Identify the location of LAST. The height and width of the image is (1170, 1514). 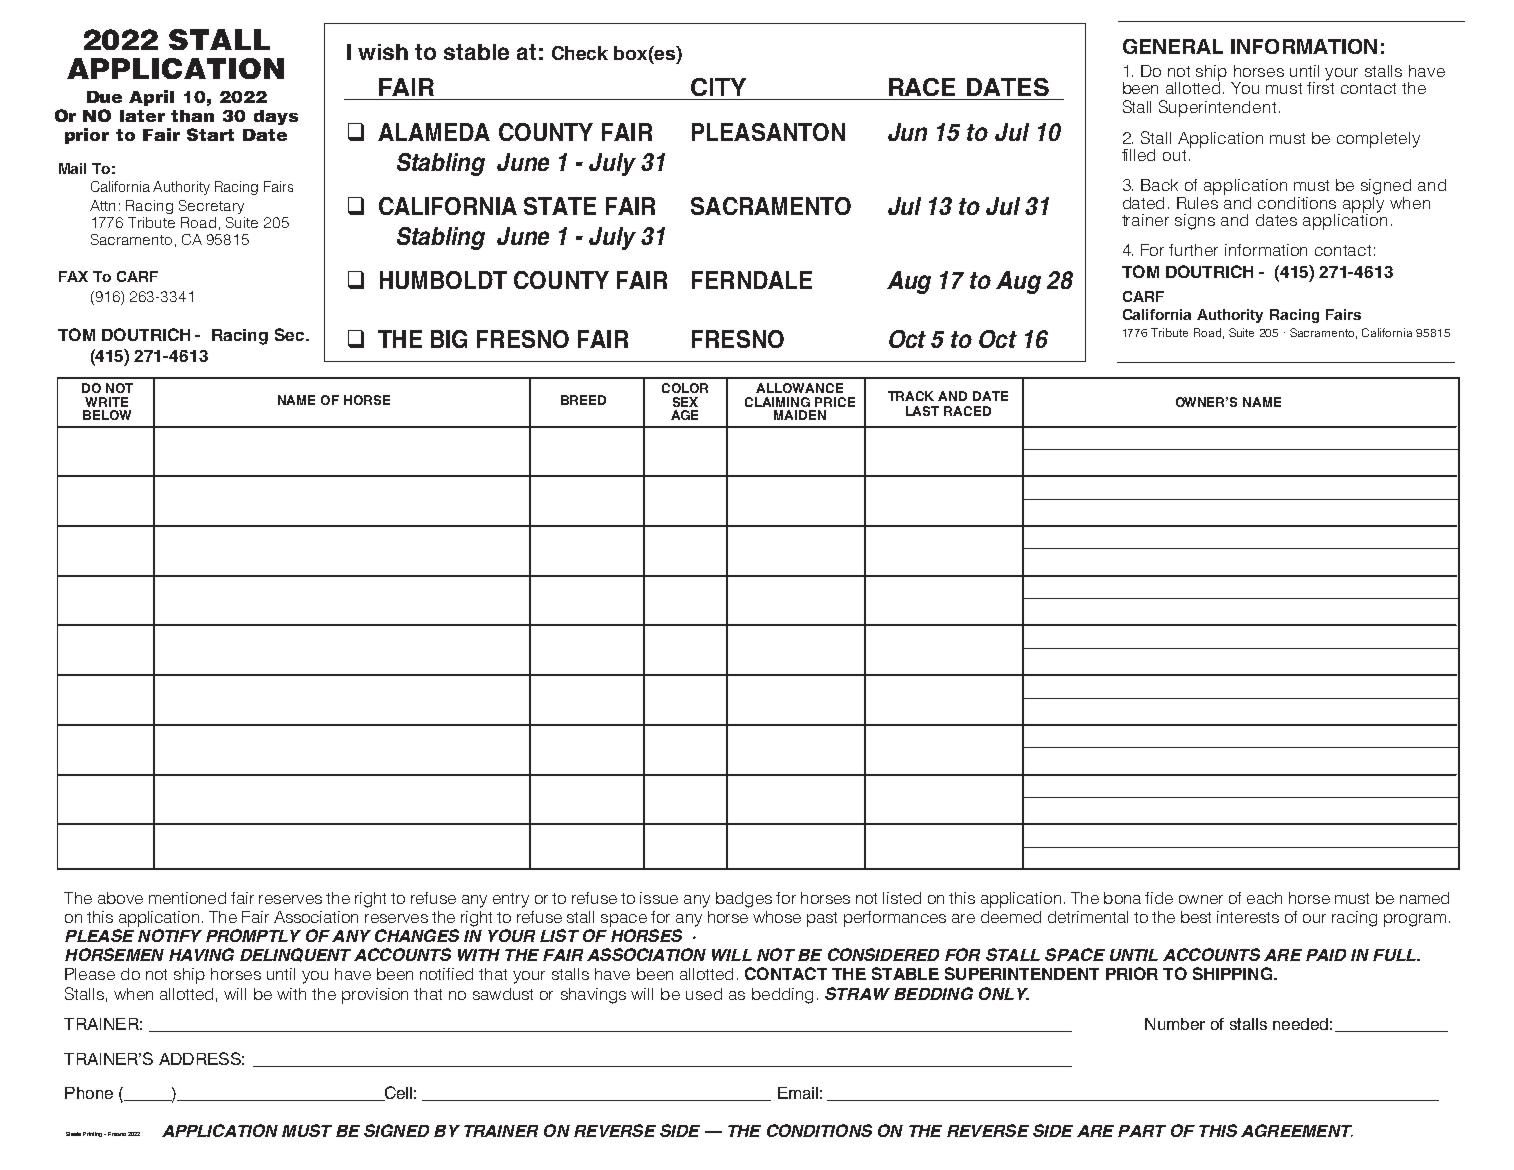
(922, 411).
